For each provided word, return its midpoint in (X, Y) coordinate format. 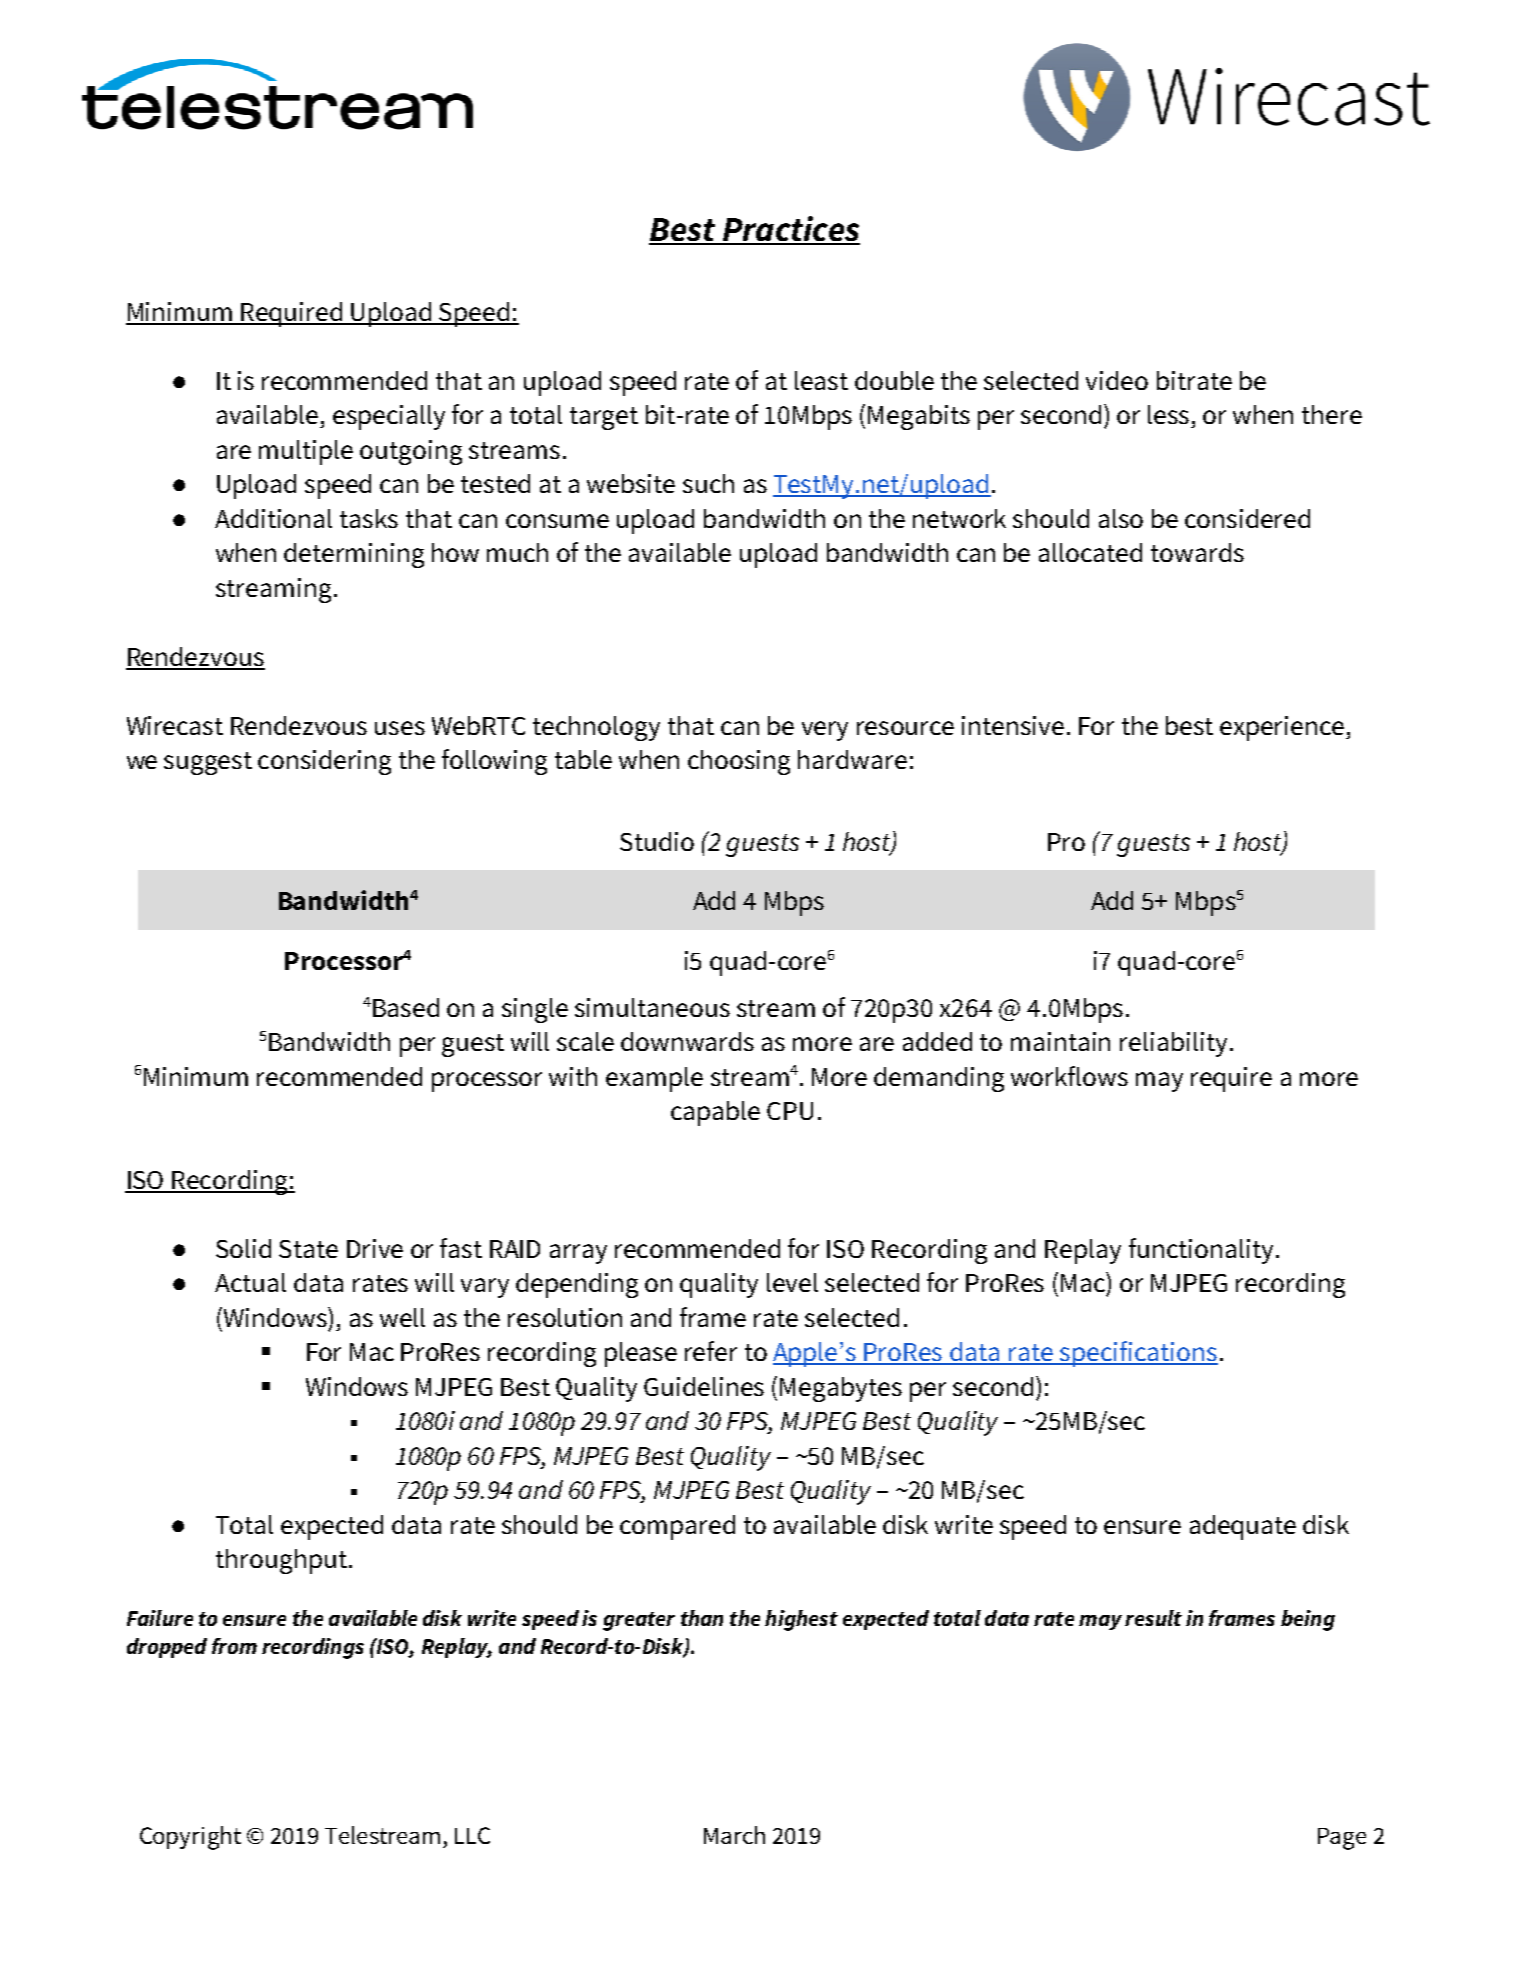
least (821, 380)
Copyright (190, 1838)
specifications (1138, 1354)
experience (1283, 728)
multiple (306, 452)
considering (324, 762)
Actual (250, 1282)
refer (711, 1351)
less (1168, 414)
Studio (657, 841)
